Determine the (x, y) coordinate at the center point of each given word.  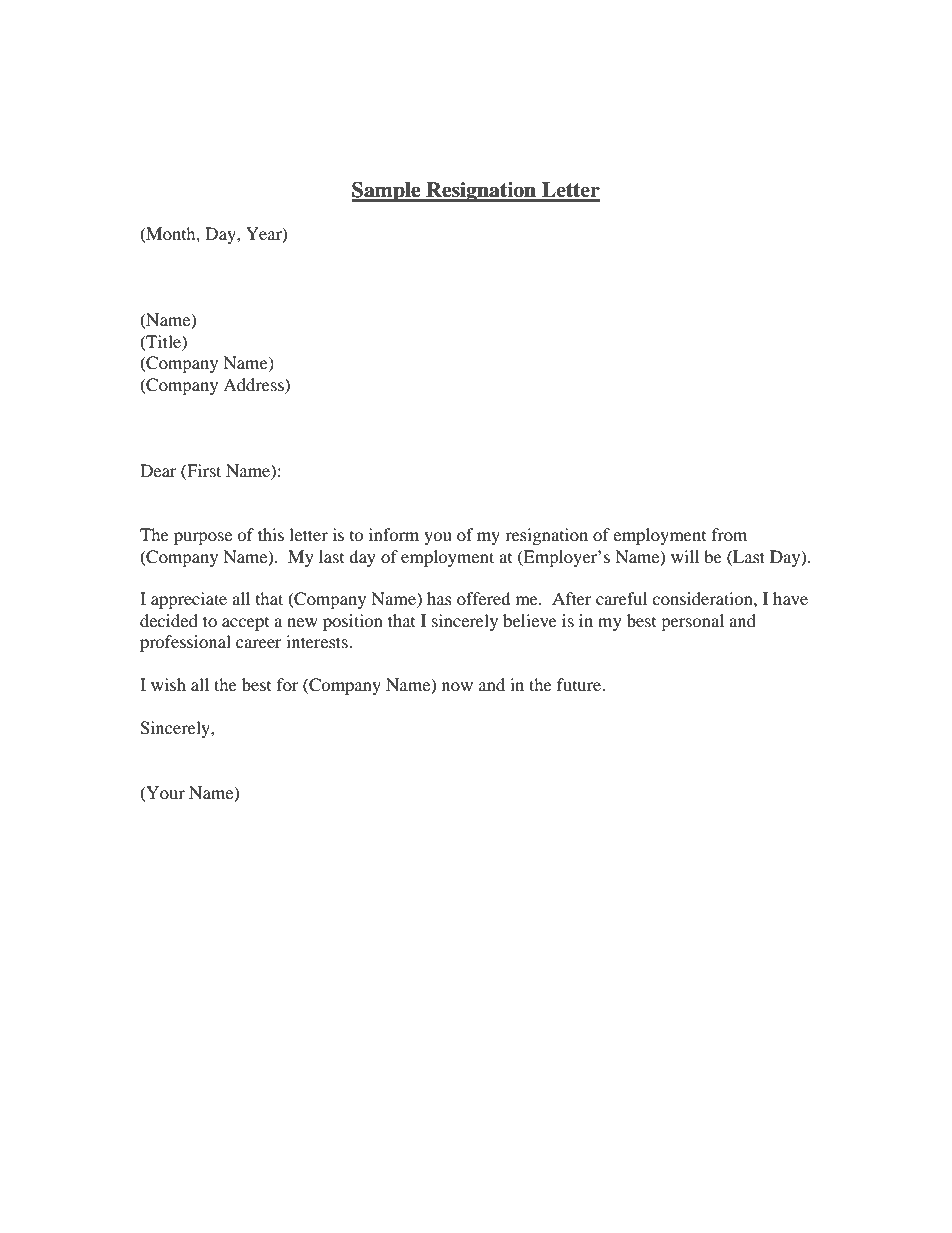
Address (254, 384)
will (685, 556)
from (729, 534)
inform (394, 534)
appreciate (189, 600)
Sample (387, 192)
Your (164, 793)
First (203, 470)
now (457, 686)
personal (692, 622)
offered (484, 598)
